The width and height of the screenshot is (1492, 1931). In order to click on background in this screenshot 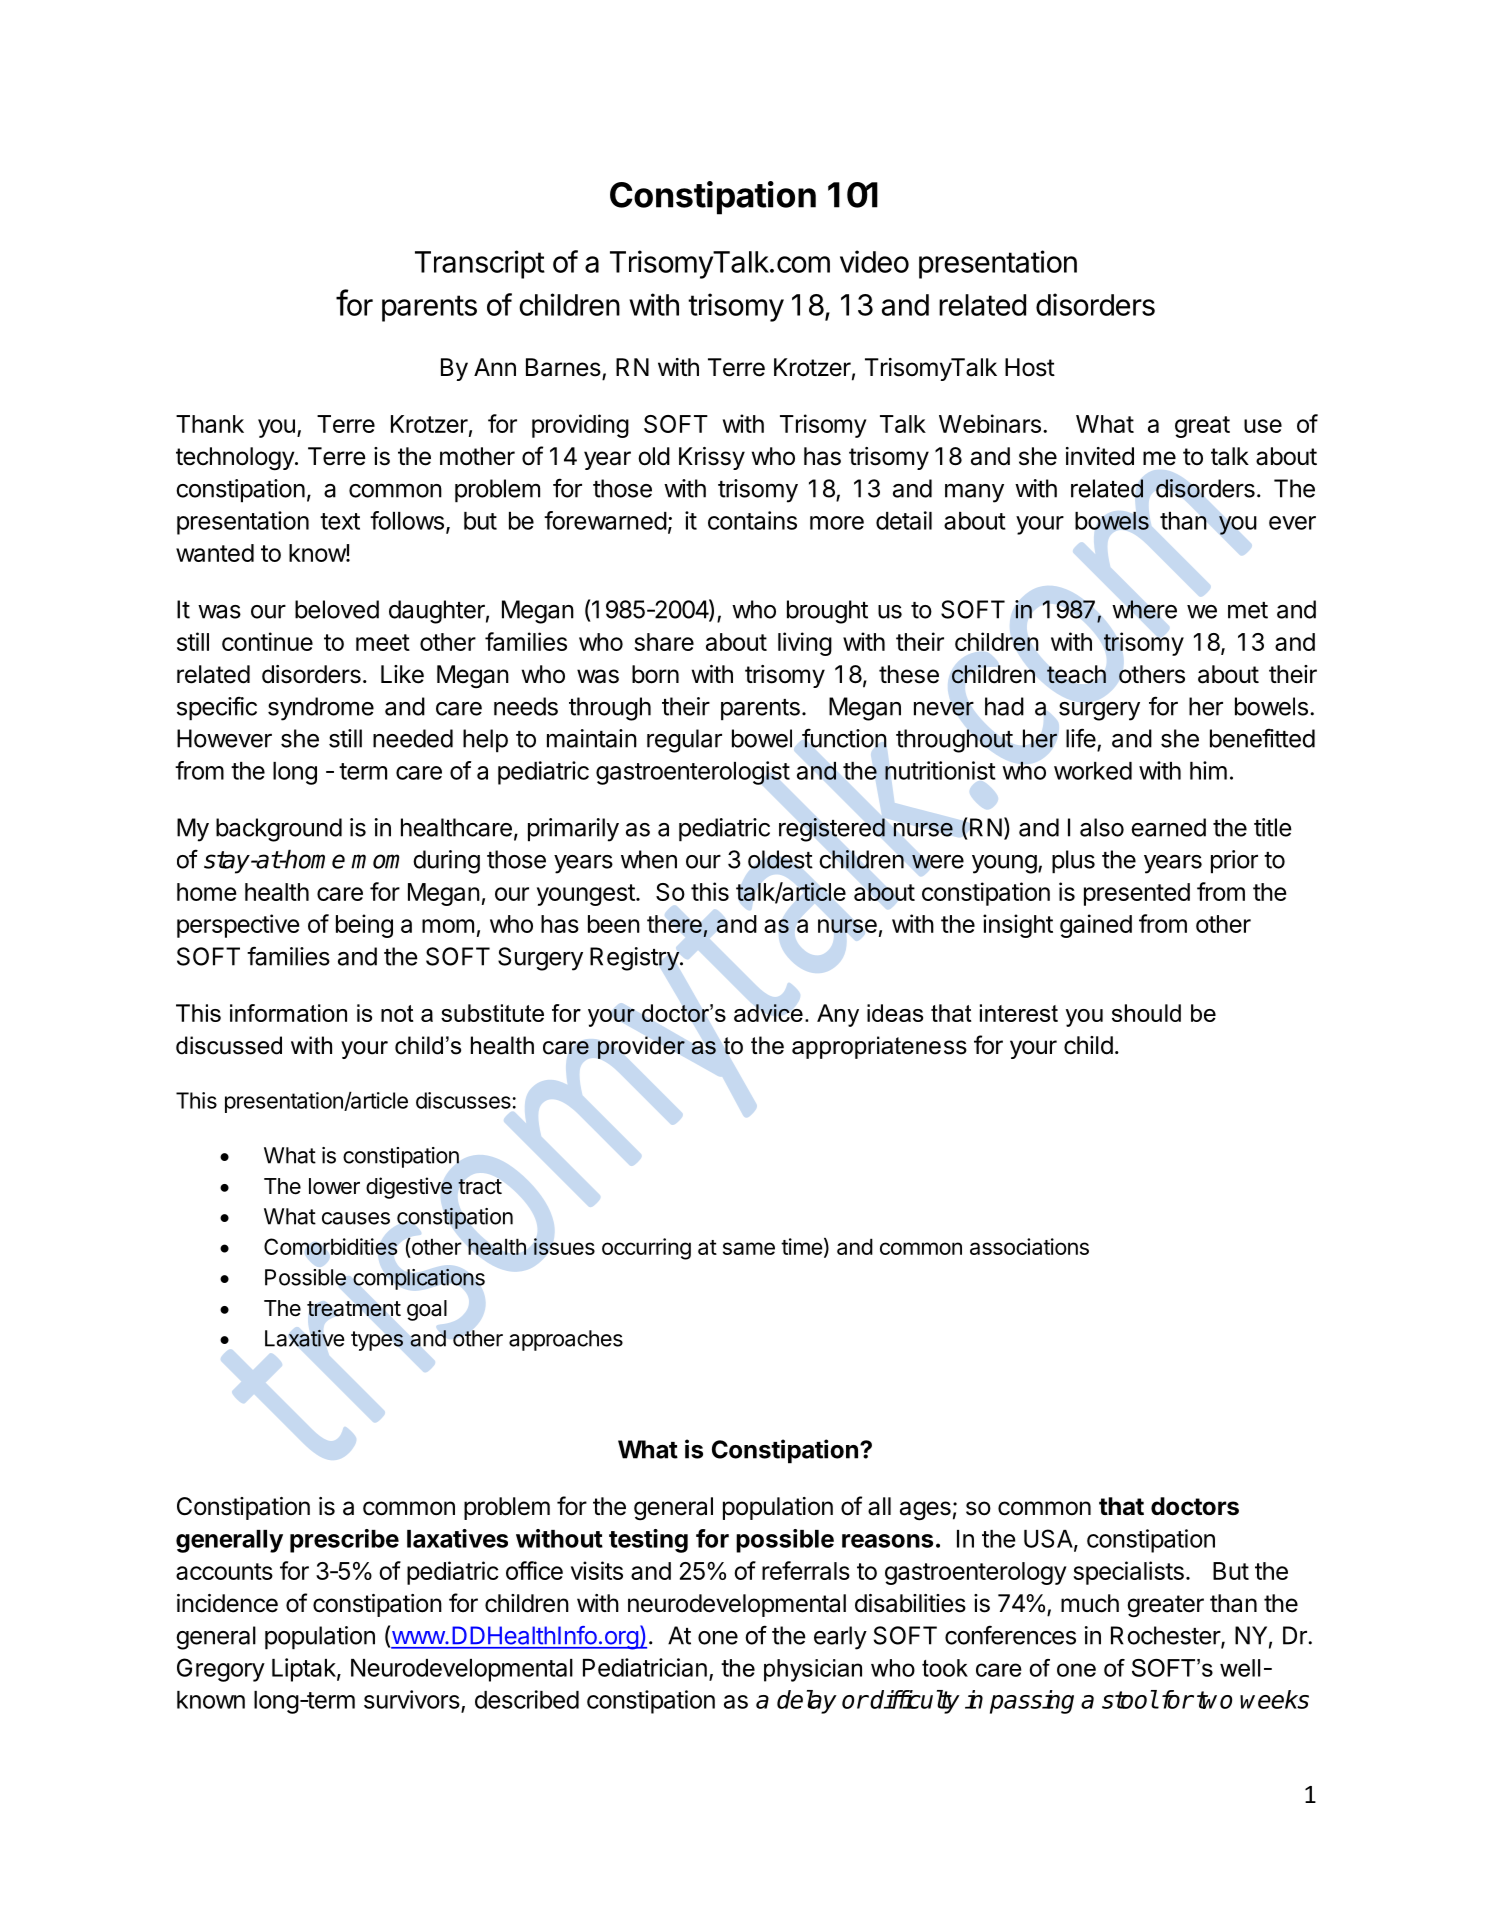, I will do `click(279, 830)`.
